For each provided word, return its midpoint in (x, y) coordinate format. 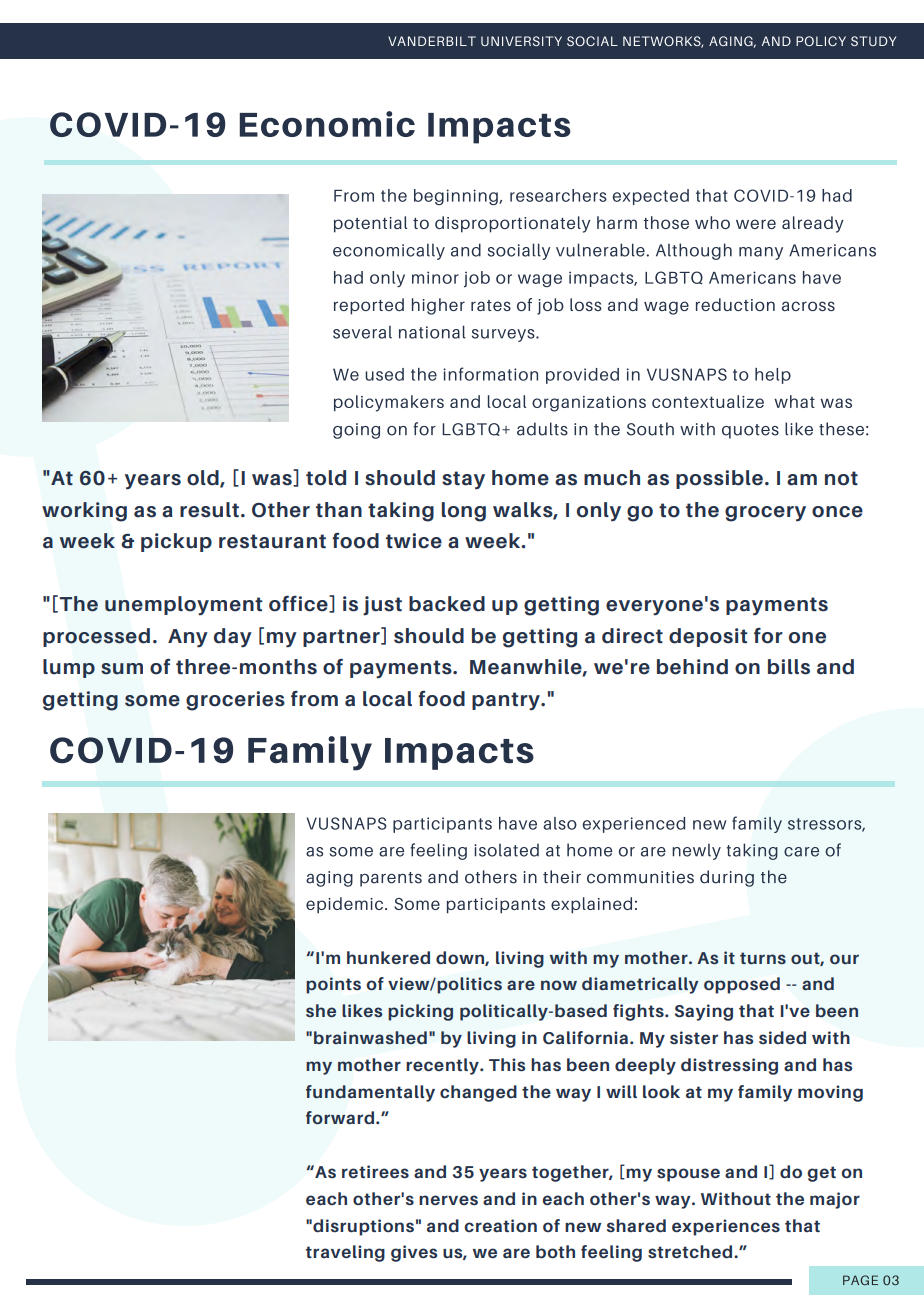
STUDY (873, 41)
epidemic (346, 905)
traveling (345, 1253)
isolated (506, 850)
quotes (750, 431)
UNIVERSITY (521, 41)
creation (500, 1226)
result (209, 510)
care (801, 852)
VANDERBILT (432, 41)
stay (463, 480)
